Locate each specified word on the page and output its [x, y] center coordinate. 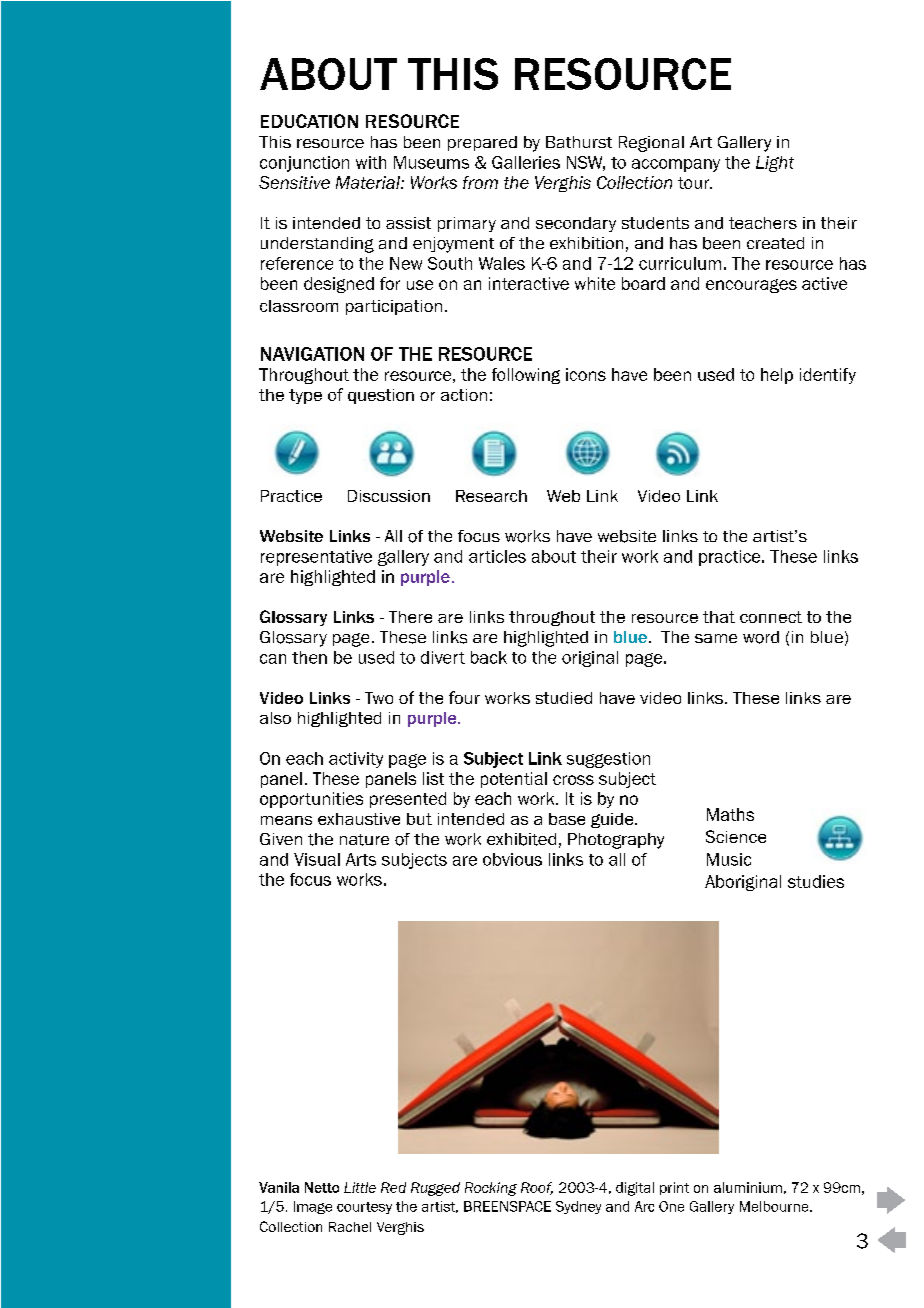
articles [497, 556]
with [371, 162]
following [526, 376]
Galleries [526, 162]
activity [356, 760]
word [761, 637]
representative [316, 558]
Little [360, 1187]
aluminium [748, 1187]
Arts [361, 859]
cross [573, 780]
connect [771, 617]
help [777, 376]
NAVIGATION [312, 354]
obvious [512, 859]
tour [695, 183]
